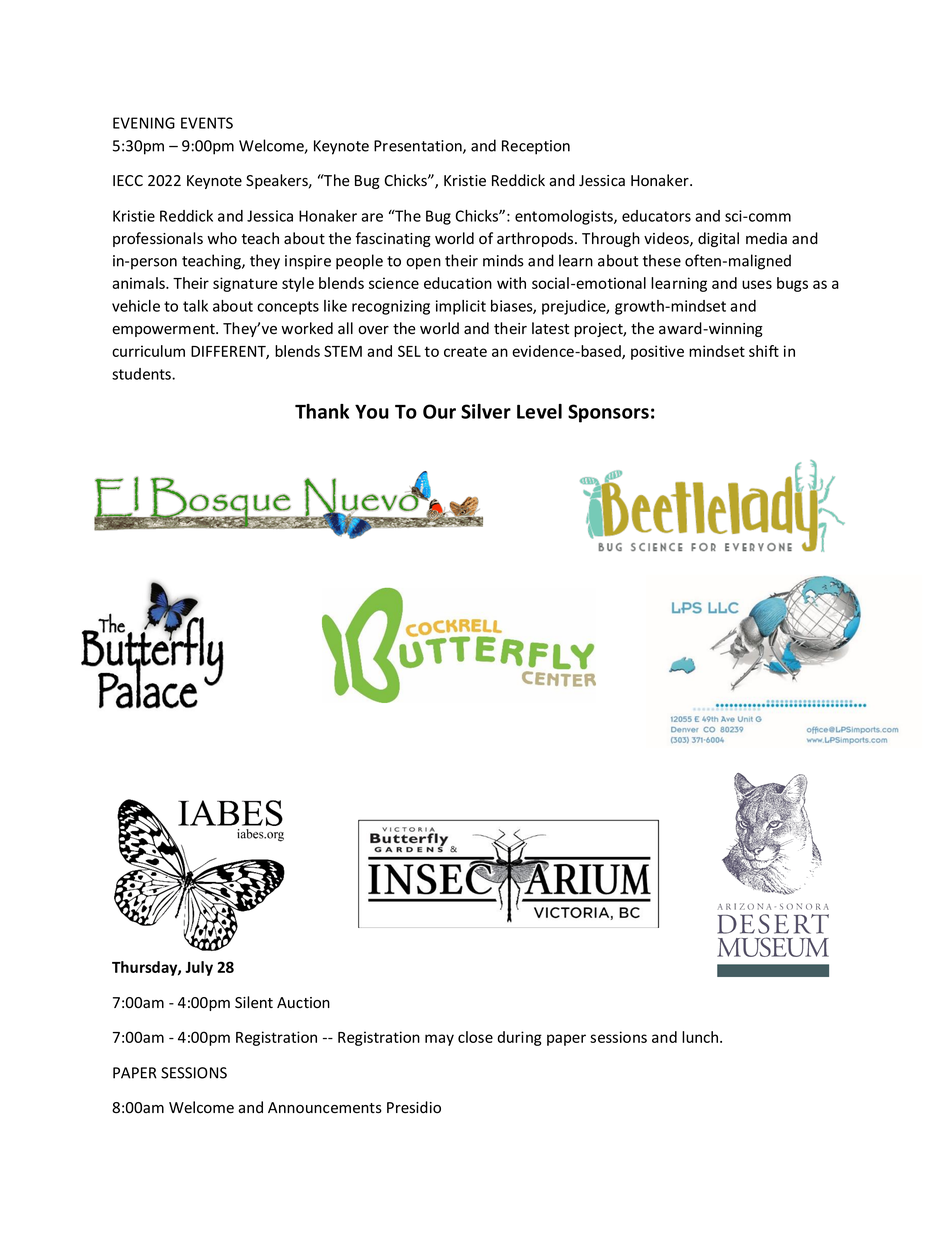  What do you see at coordinates (656, 216) in the screenshot?
I see `educators` at bounding box center [656, 216].
